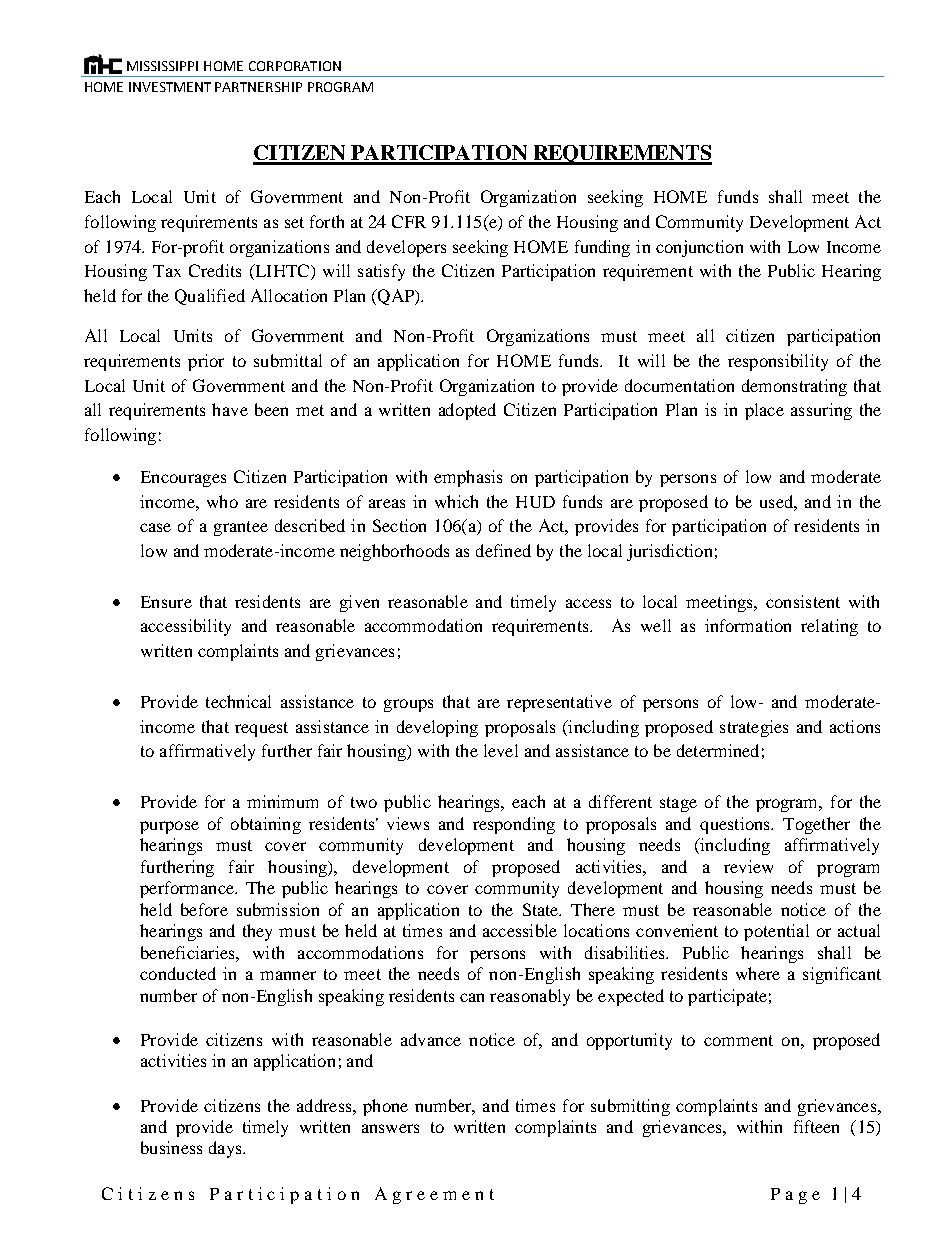  Describe the element at coordinates (467, 411) in the screenshot. I see `adopted` at that location.
